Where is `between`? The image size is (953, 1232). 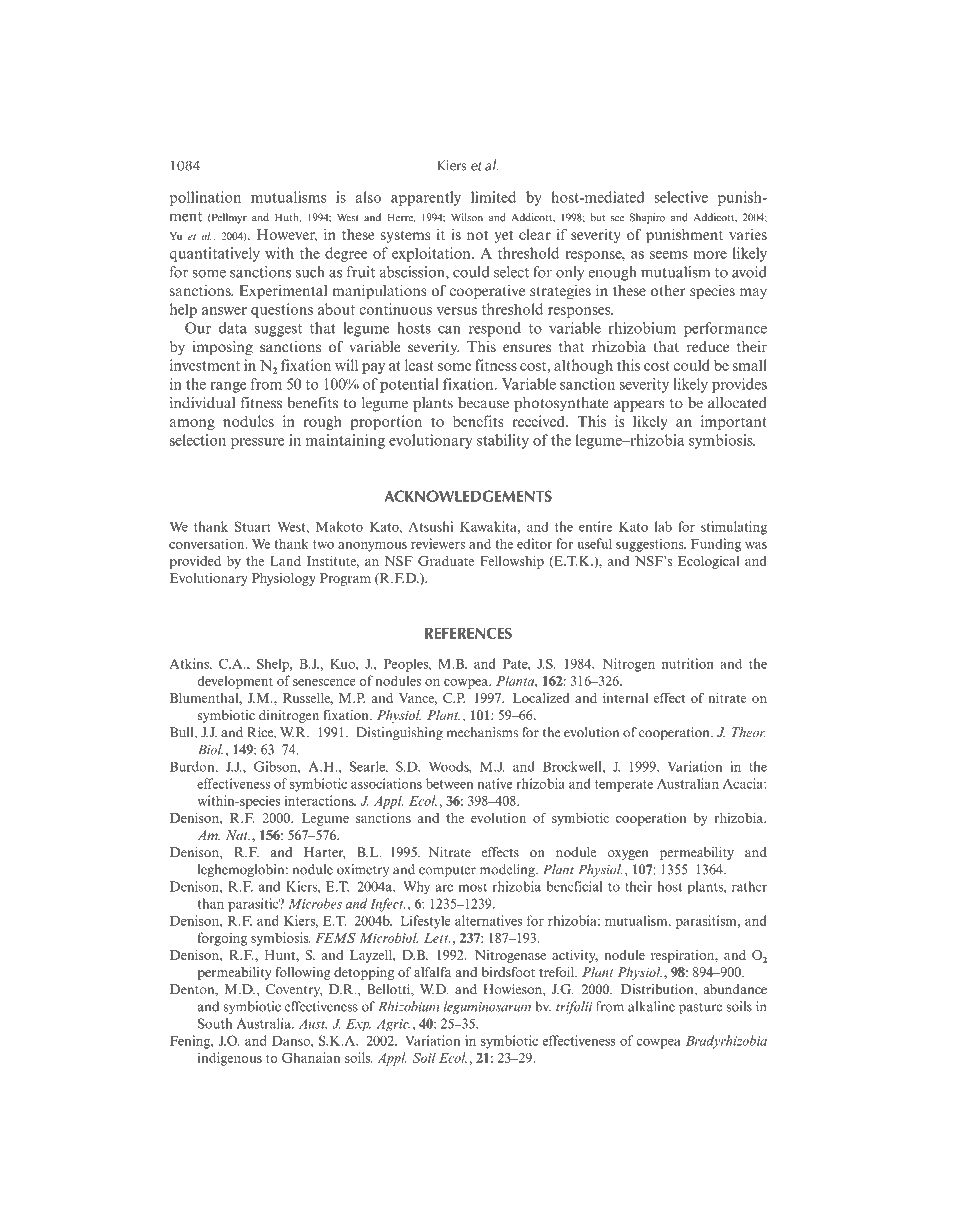
between is located at coordinates (449, 783).
